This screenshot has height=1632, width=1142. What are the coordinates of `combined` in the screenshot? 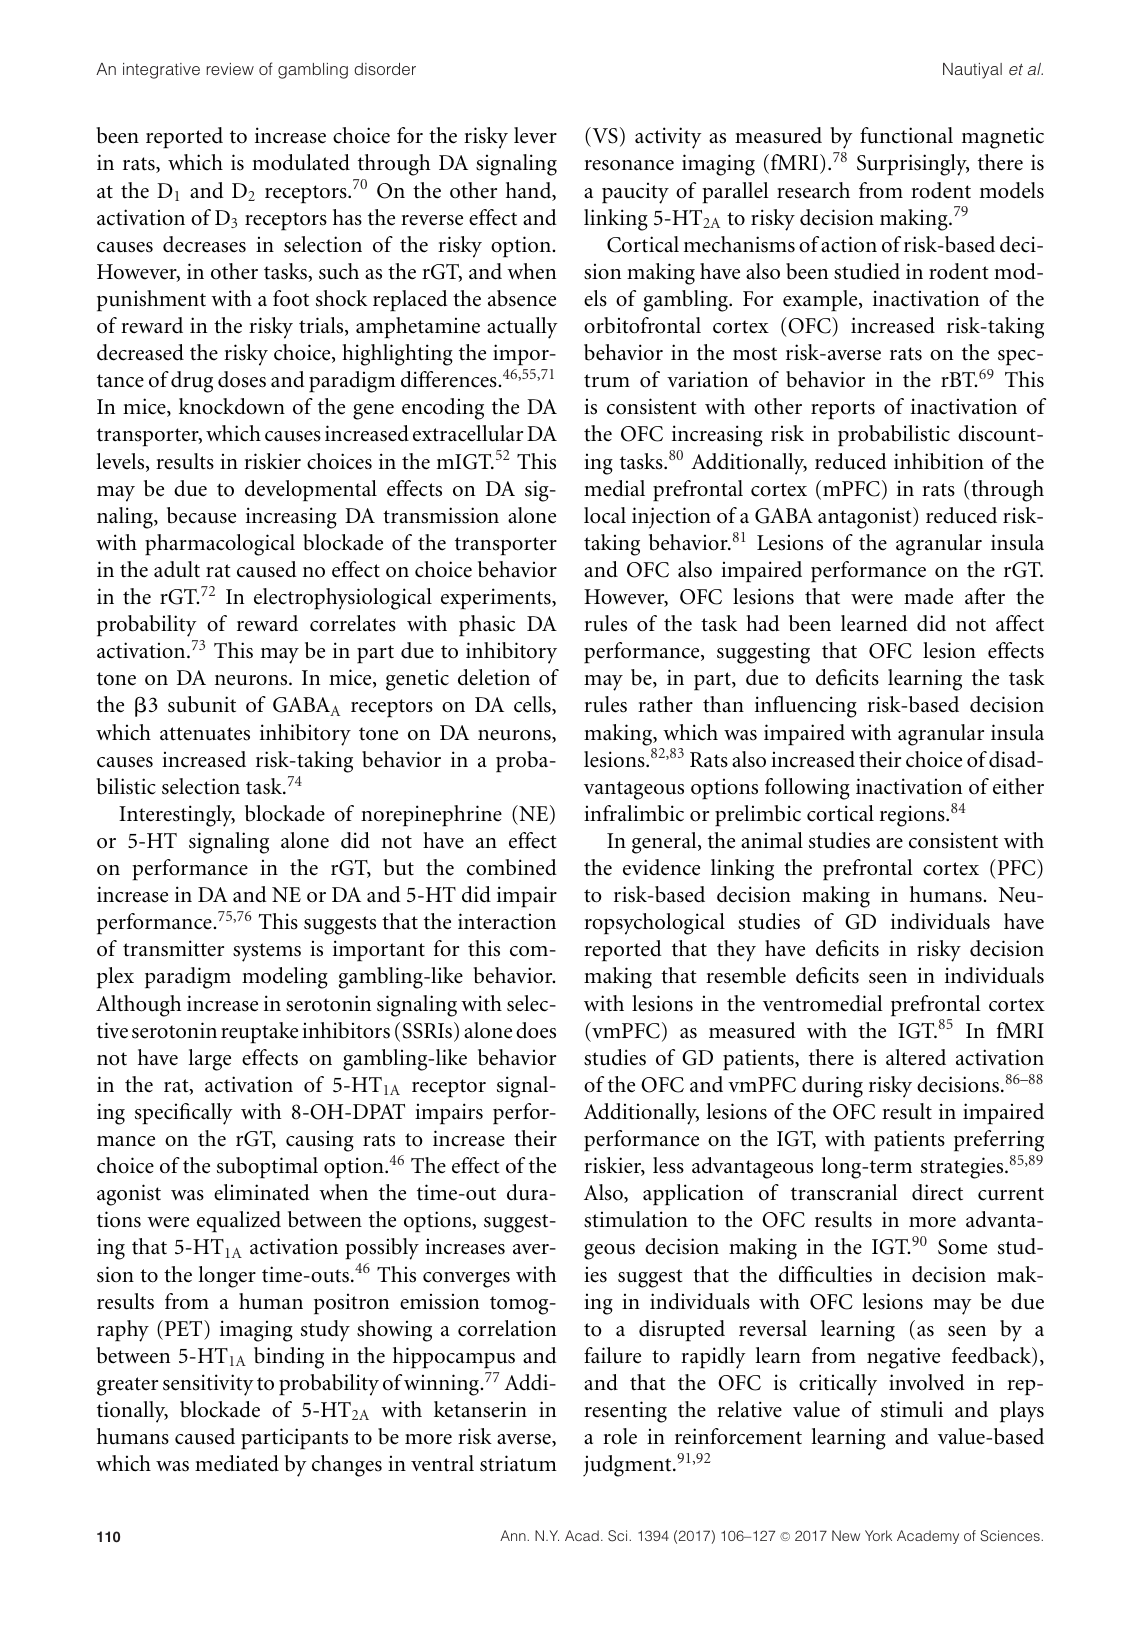 It's located at (512, 867).
